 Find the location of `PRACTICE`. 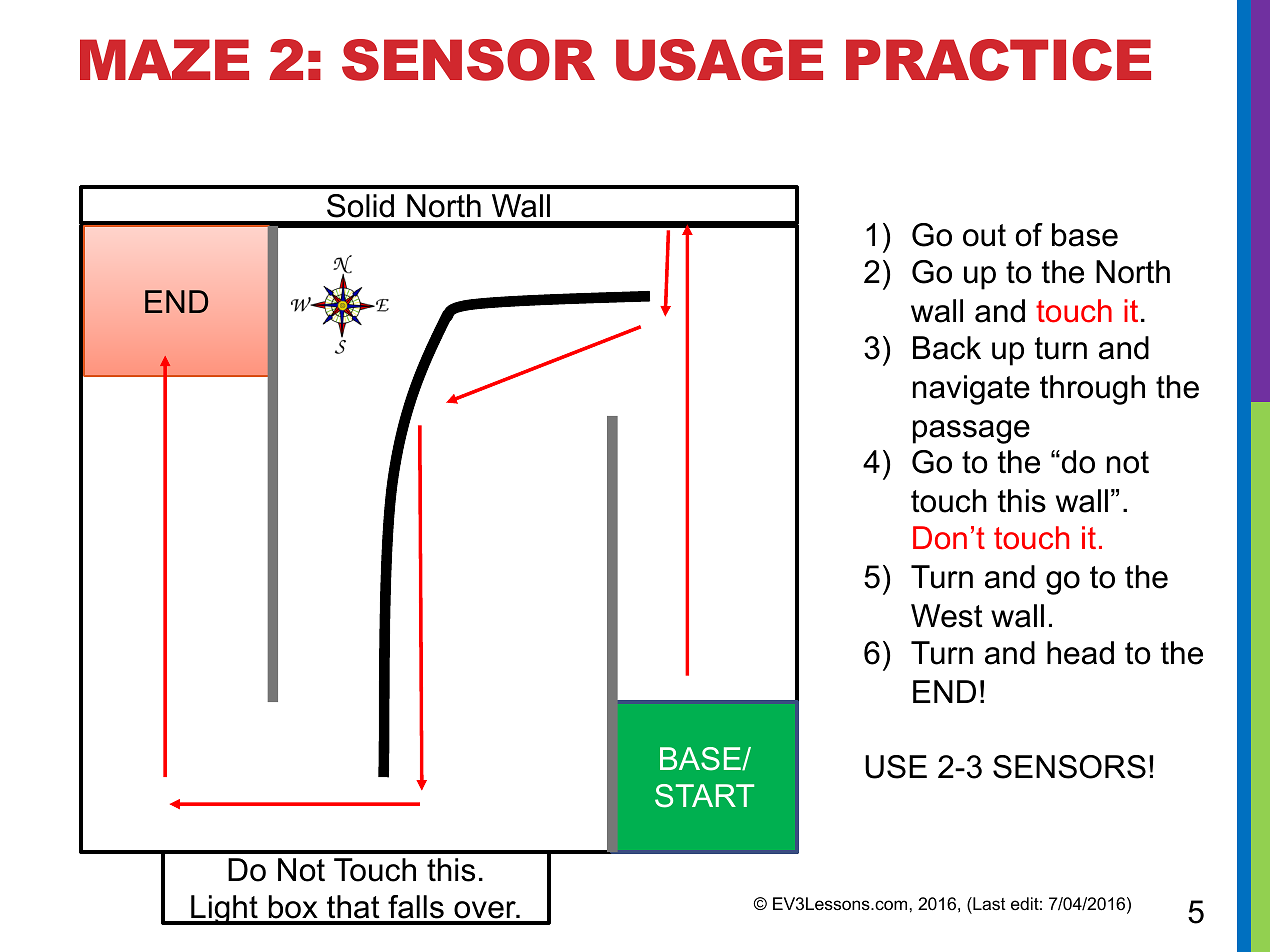

PRACTICE is located at coordinates (998, 60).
